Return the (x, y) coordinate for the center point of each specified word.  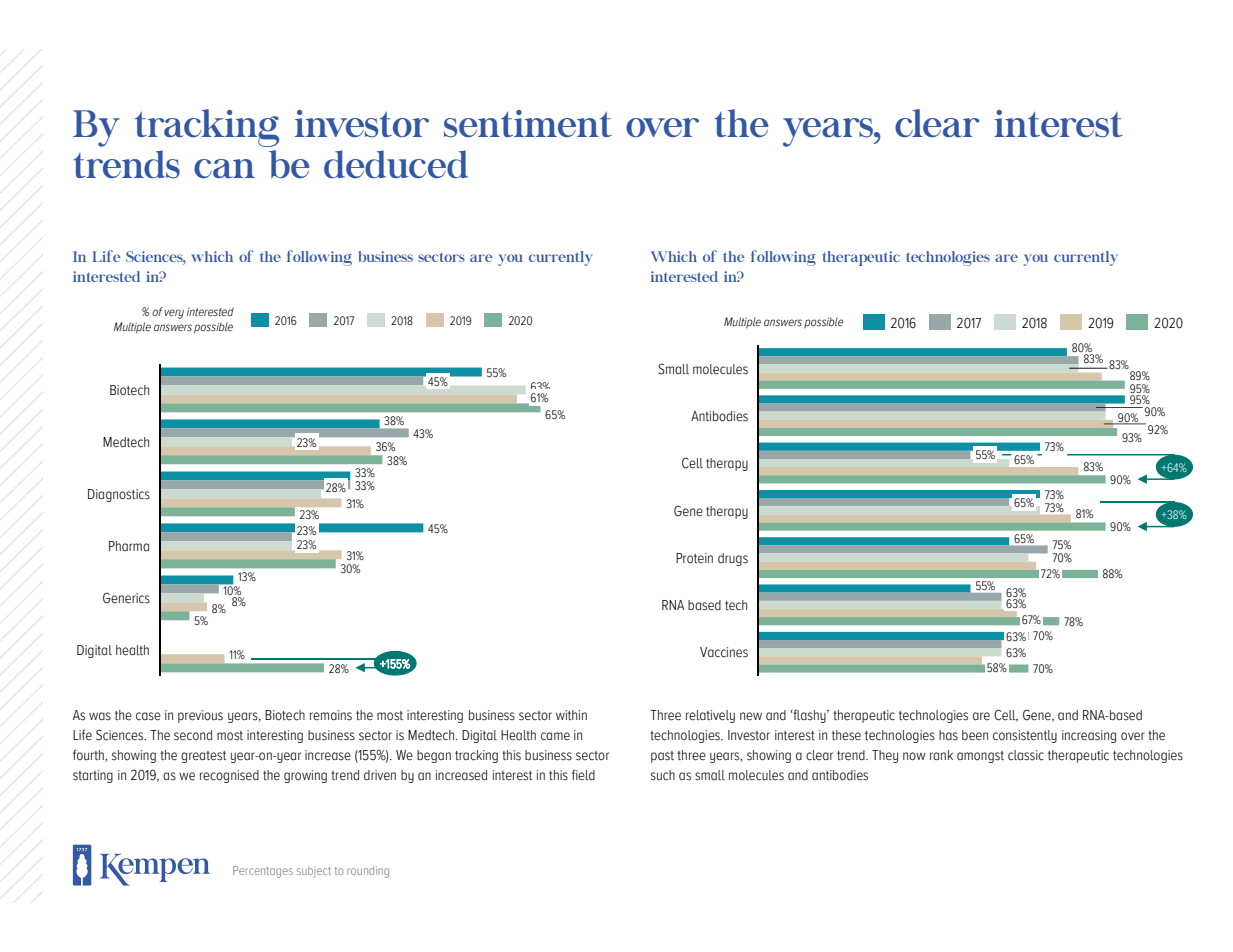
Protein (694, 558)
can (224, 169)
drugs (733, 559)
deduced (396, 164)
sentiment (528, 124)
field (583, 775)
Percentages (263, 872)
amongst (980, 757)
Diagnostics (119, 495)
